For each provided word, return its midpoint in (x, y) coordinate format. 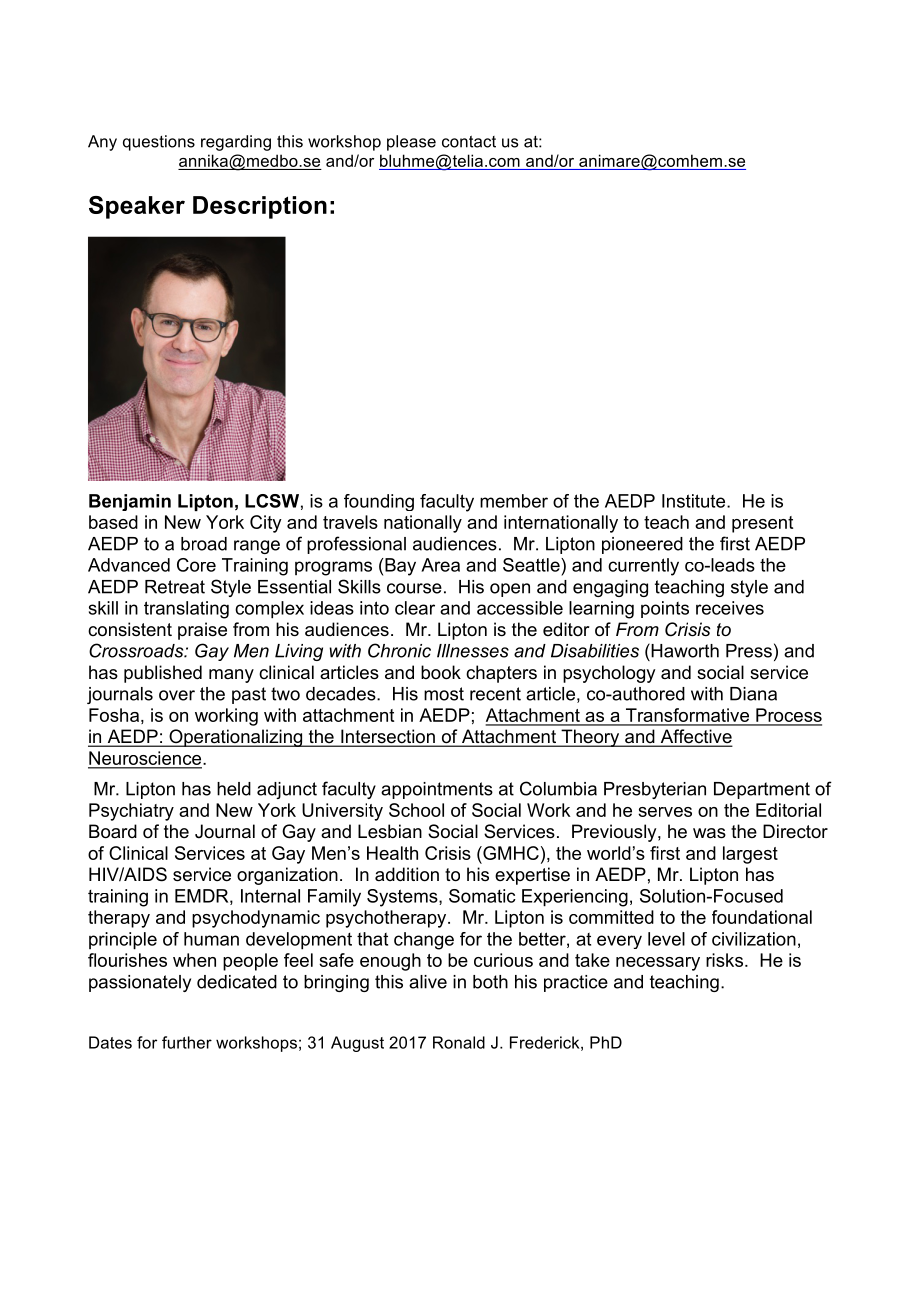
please (411, 143)
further (187, 1042)
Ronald (459, 1042)
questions (159, 143)
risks (724, 960)
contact (469, 142)
